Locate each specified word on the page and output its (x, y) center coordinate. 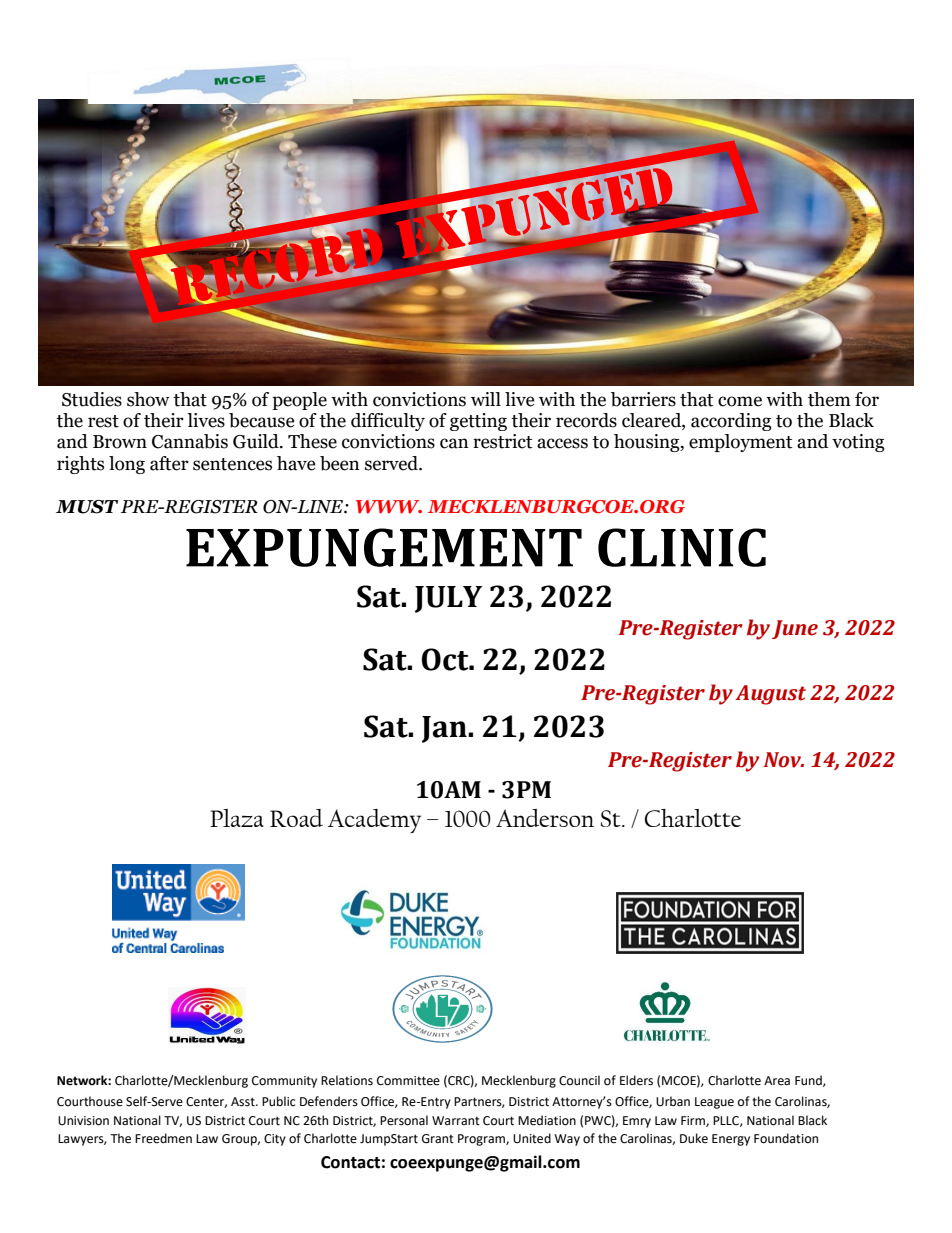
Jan (445, 729)
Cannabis (190, 441)
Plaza (237, 818)
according (731, 422)
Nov (784, 760)
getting (478, 422)
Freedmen (163, 1138)
